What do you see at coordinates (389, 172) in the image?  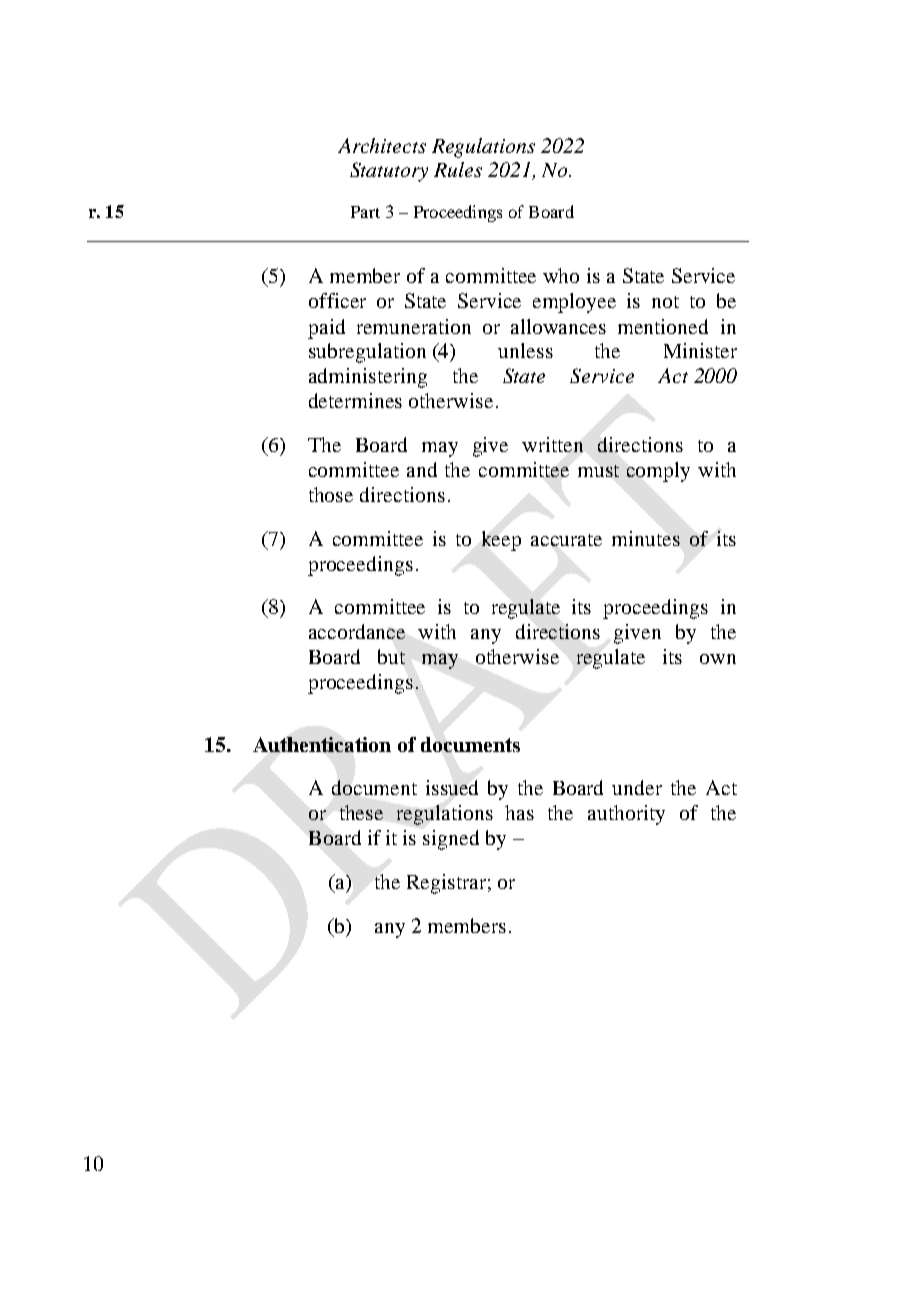 I see `Statutory` at bounding box center [389, 172].
